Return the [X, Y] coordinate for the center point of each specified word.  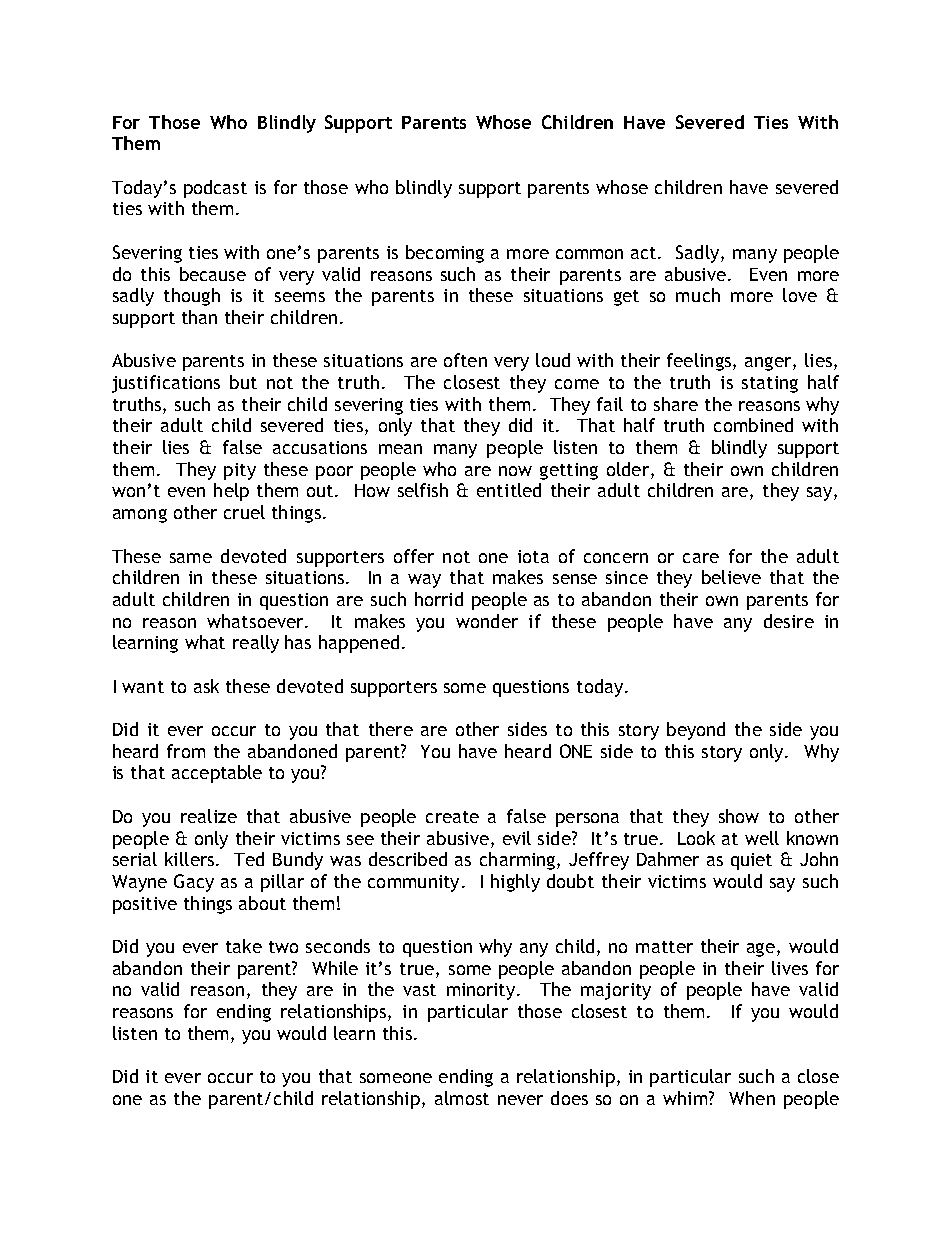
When [752, 1098]
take [244, 946]
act [645, 253]
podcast [215, 189]
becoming [445, 254]
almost [462, 1098]
